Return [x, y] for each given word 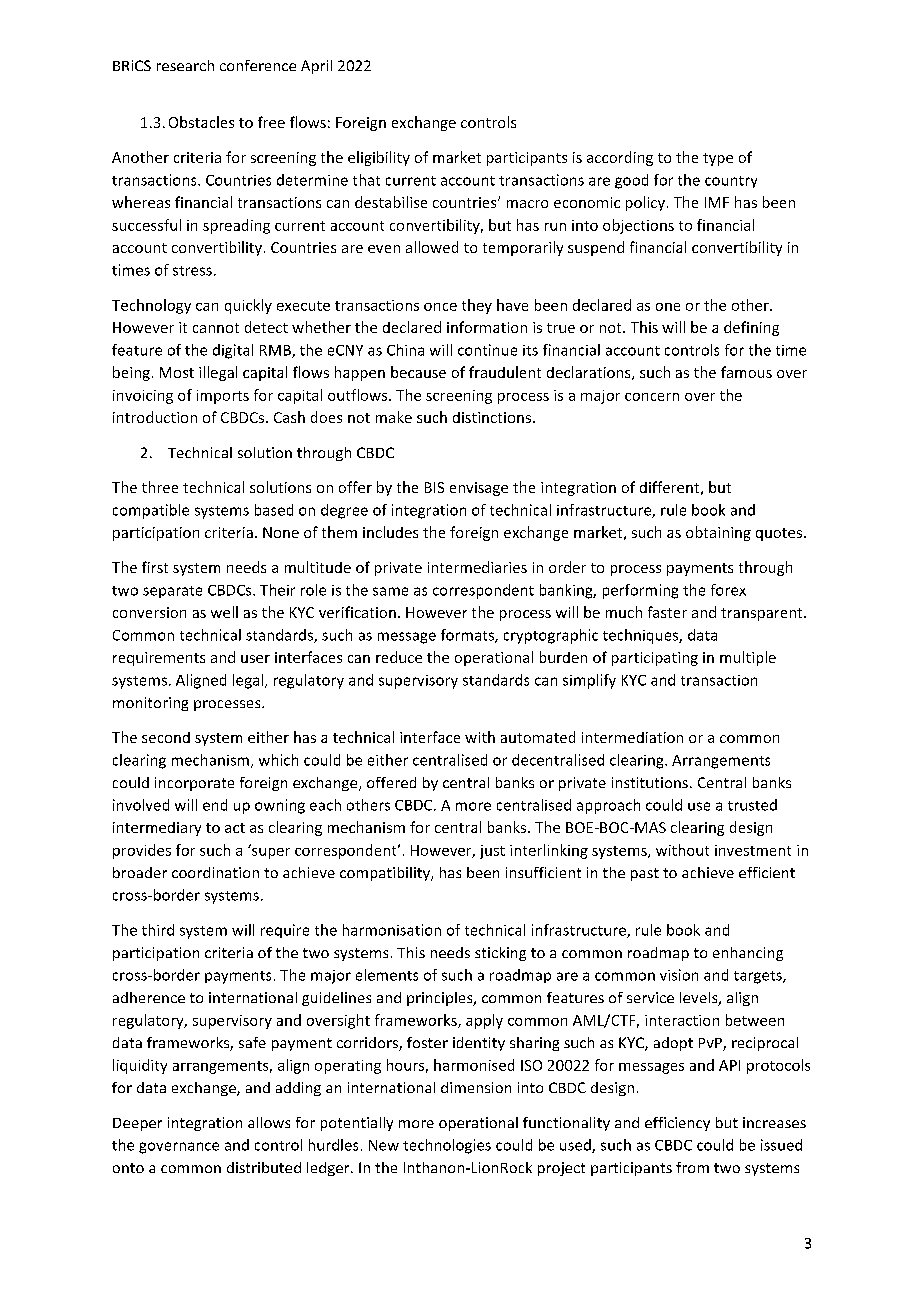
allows [269, 1122]
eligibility [379, 158]
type [718, 159]
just [492, 852]
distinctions [492, 417]
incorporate [194, 784]
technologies [447, 1146]
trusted [752, 805]
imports [223, 397]
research [185, 65]
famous [746, 372]
